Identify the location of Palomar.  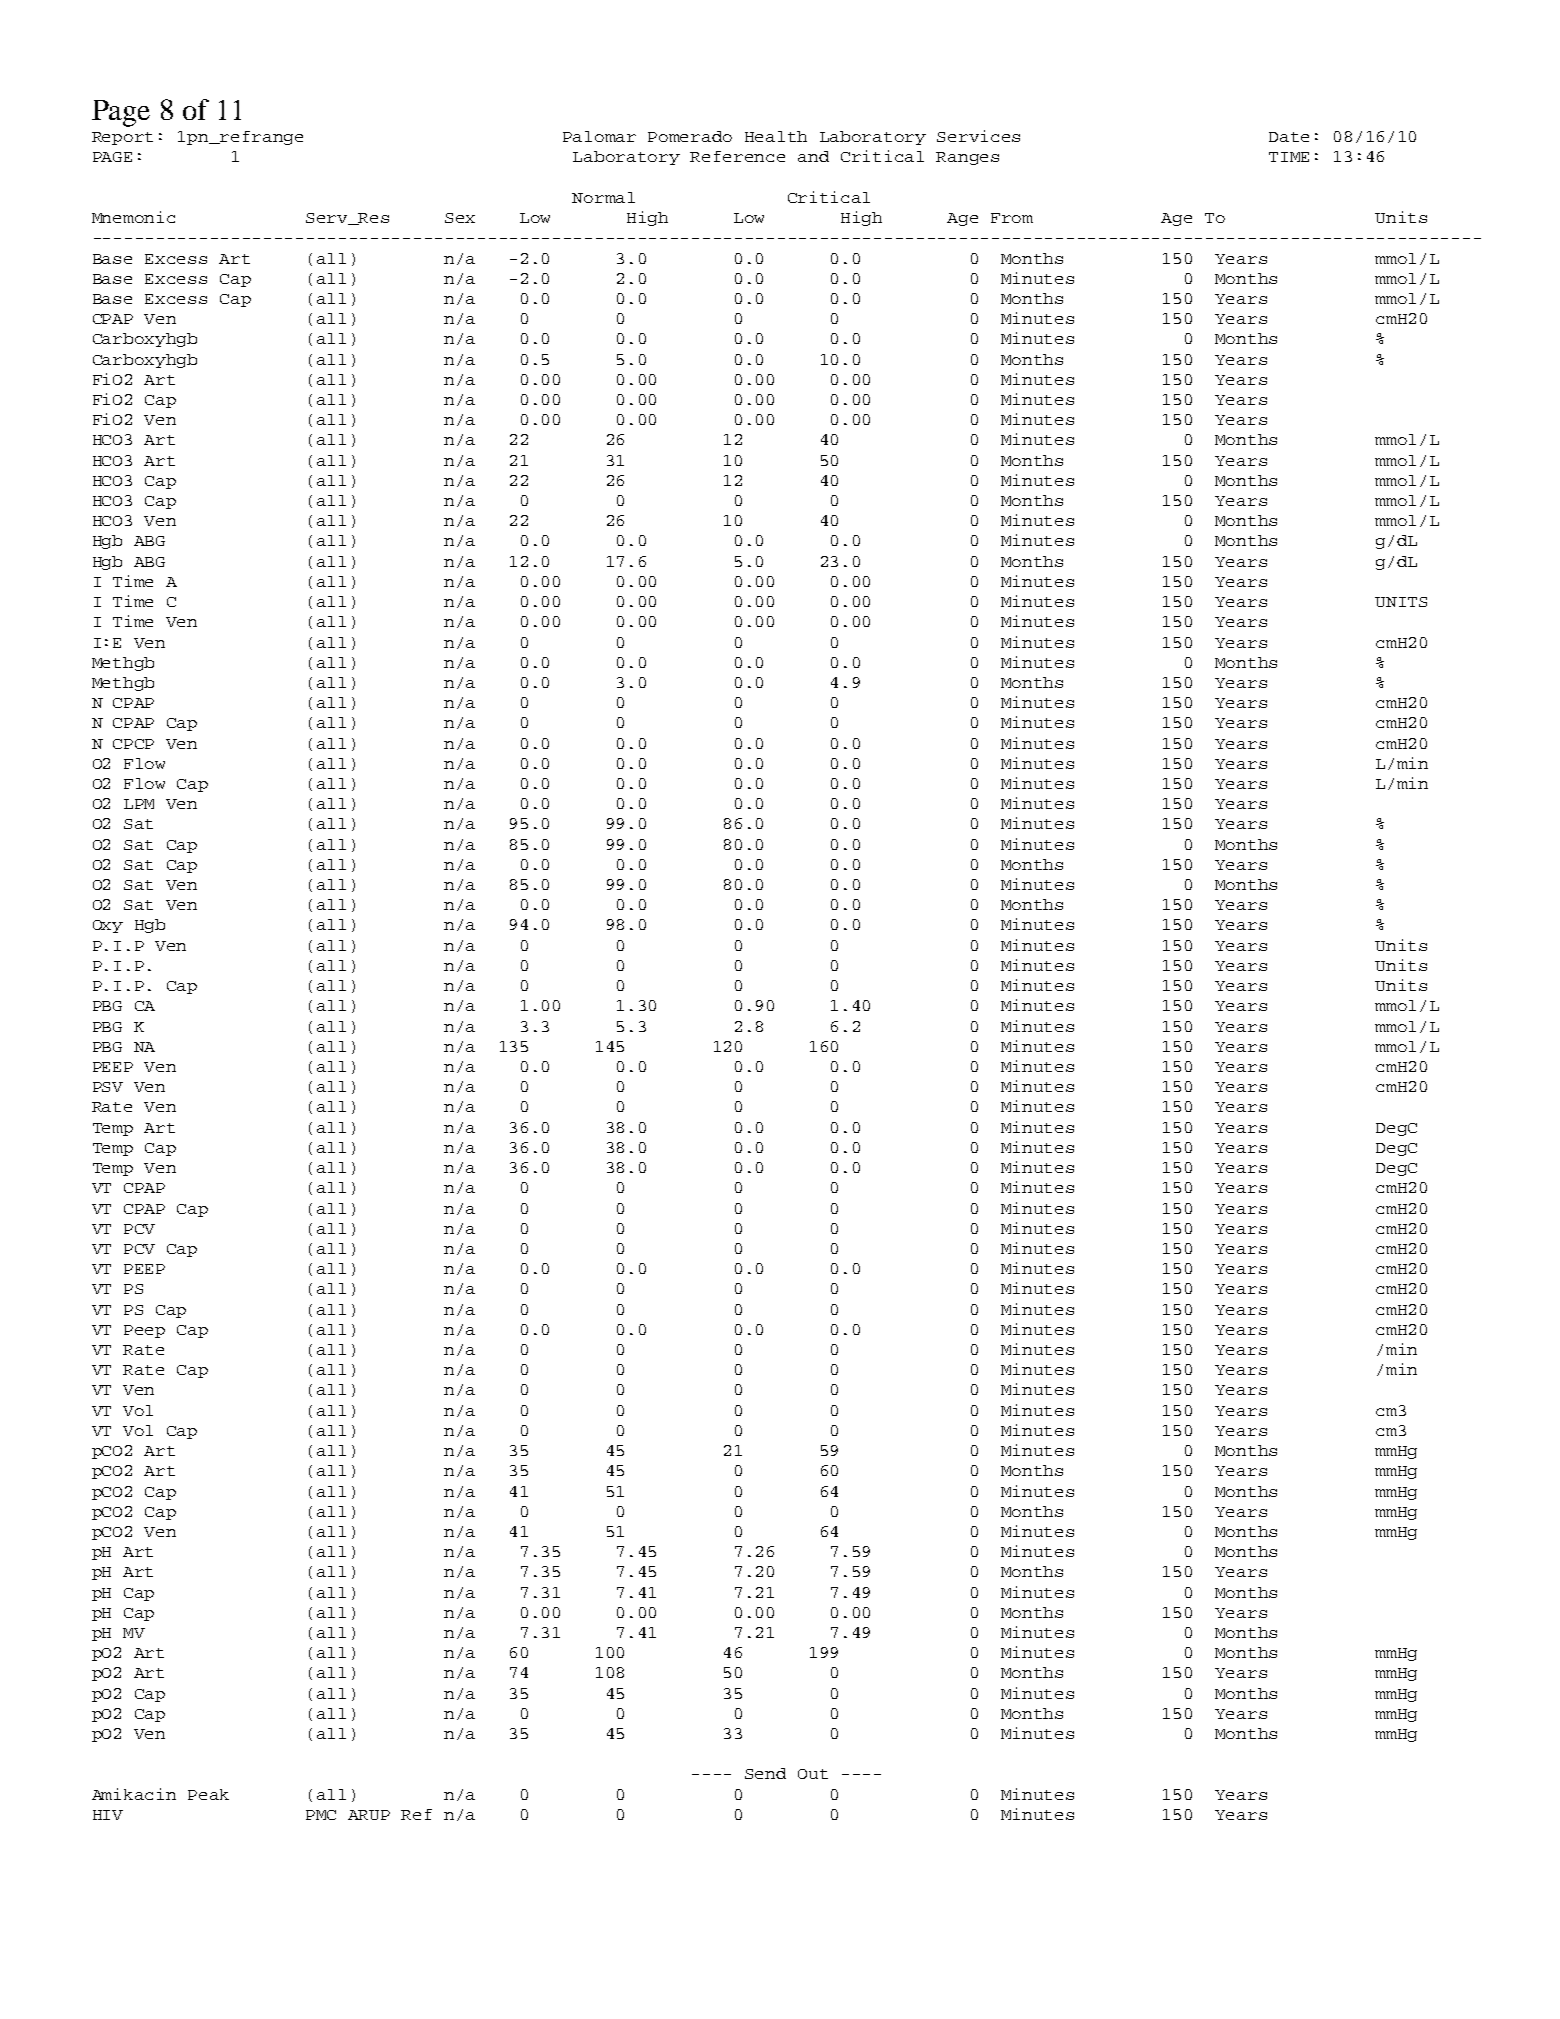
(599, 136).
